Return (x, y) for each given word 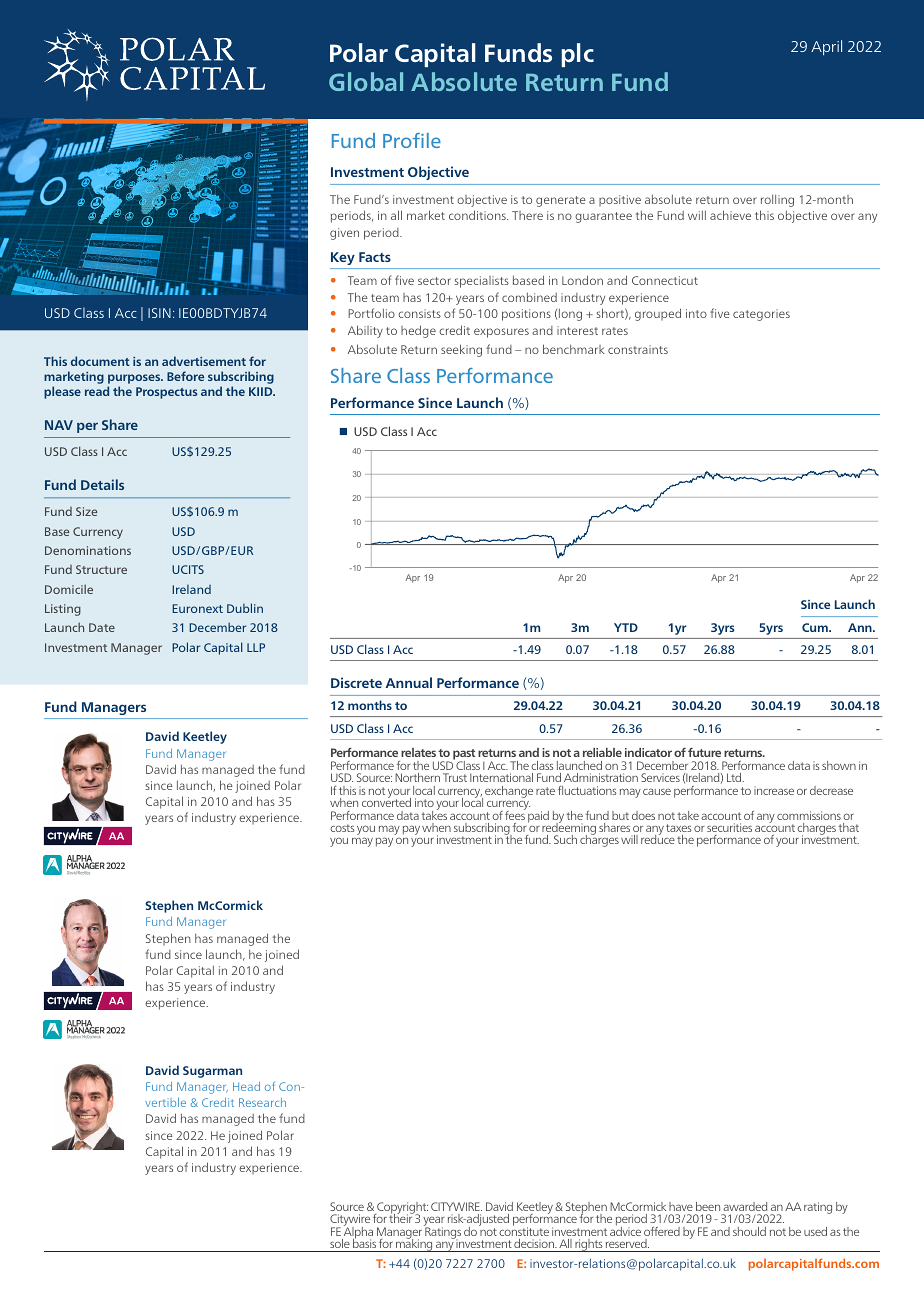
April (826, 47)
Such (565, 839)
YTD (626, 627)
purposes (135, 379)
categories (761, 315)
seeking (461, 350)
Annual (409, 682)
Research (262, 1102)
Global (366, 81)
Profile (412, 140)
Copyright (401, 1209)
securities (729, 827)
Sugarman (212, 1072)
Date (102, 627)
